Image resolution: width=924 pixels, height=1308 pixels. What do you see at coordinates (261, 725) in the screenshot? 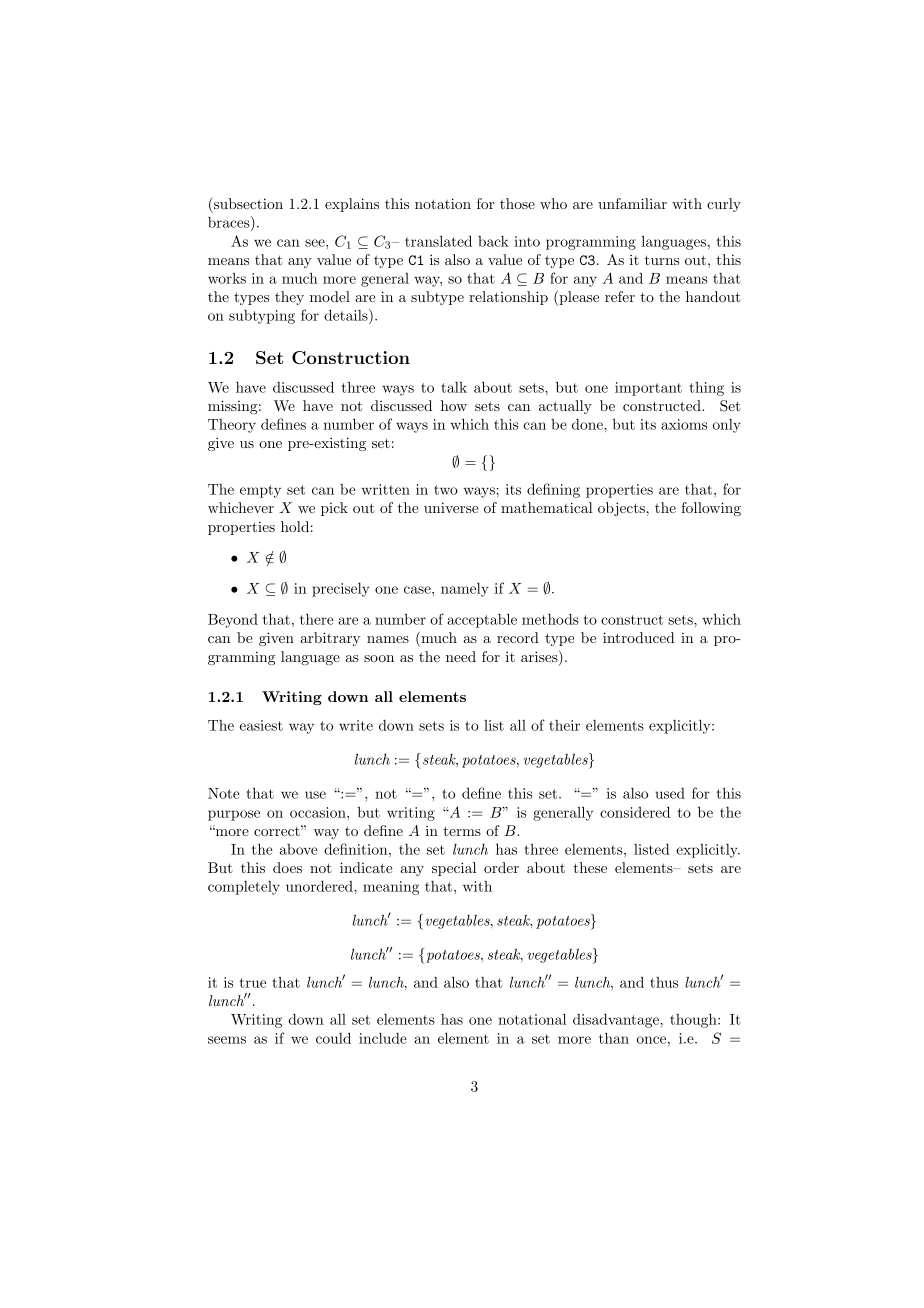
I see `easiest` at bounding box center [261, 725].
